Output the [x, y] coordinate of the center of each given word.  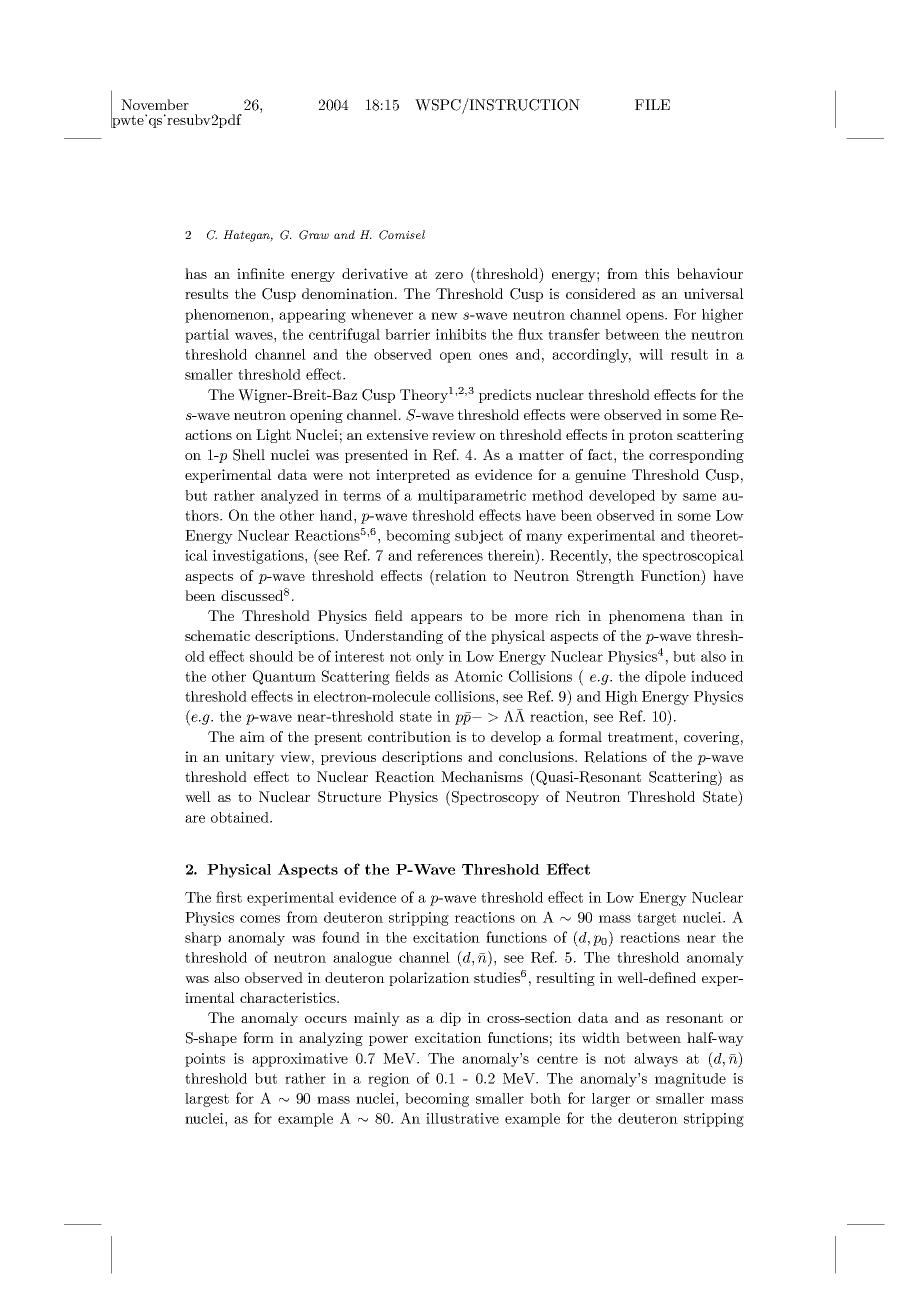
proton [651, 436]
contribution [409, 736]
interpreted [413, 476]
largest [207, 1100]
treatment [642, 737]
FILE [652, 104]
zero [449, 275]
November [155, 104]
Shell [249, 455]
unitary [250, 758]
